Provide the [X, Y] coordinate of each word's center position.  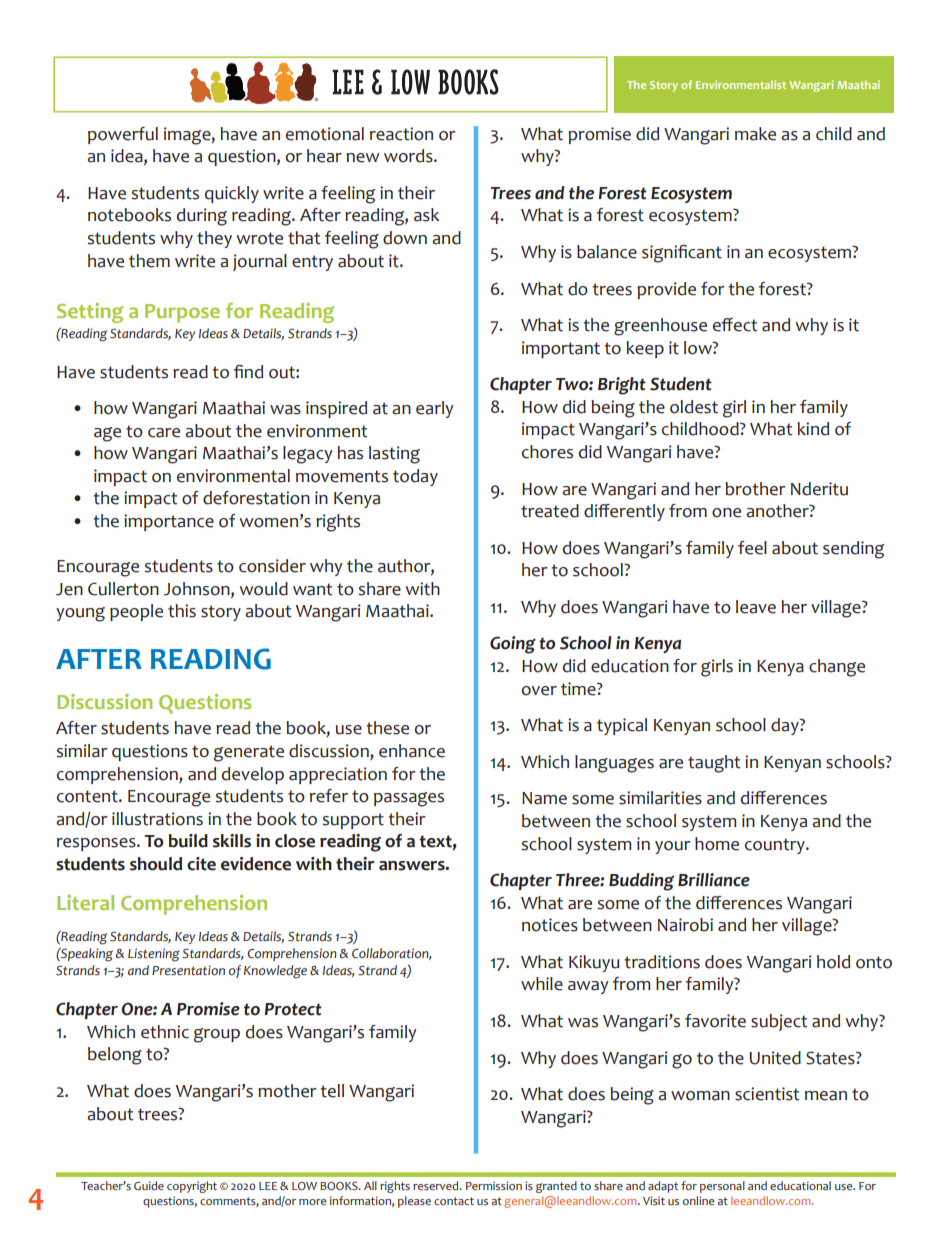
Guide [149, 1185]
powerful [123, 135]
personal [722, 1187]
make [755, 134]
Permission [494, 1185]
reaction [401, 134]
